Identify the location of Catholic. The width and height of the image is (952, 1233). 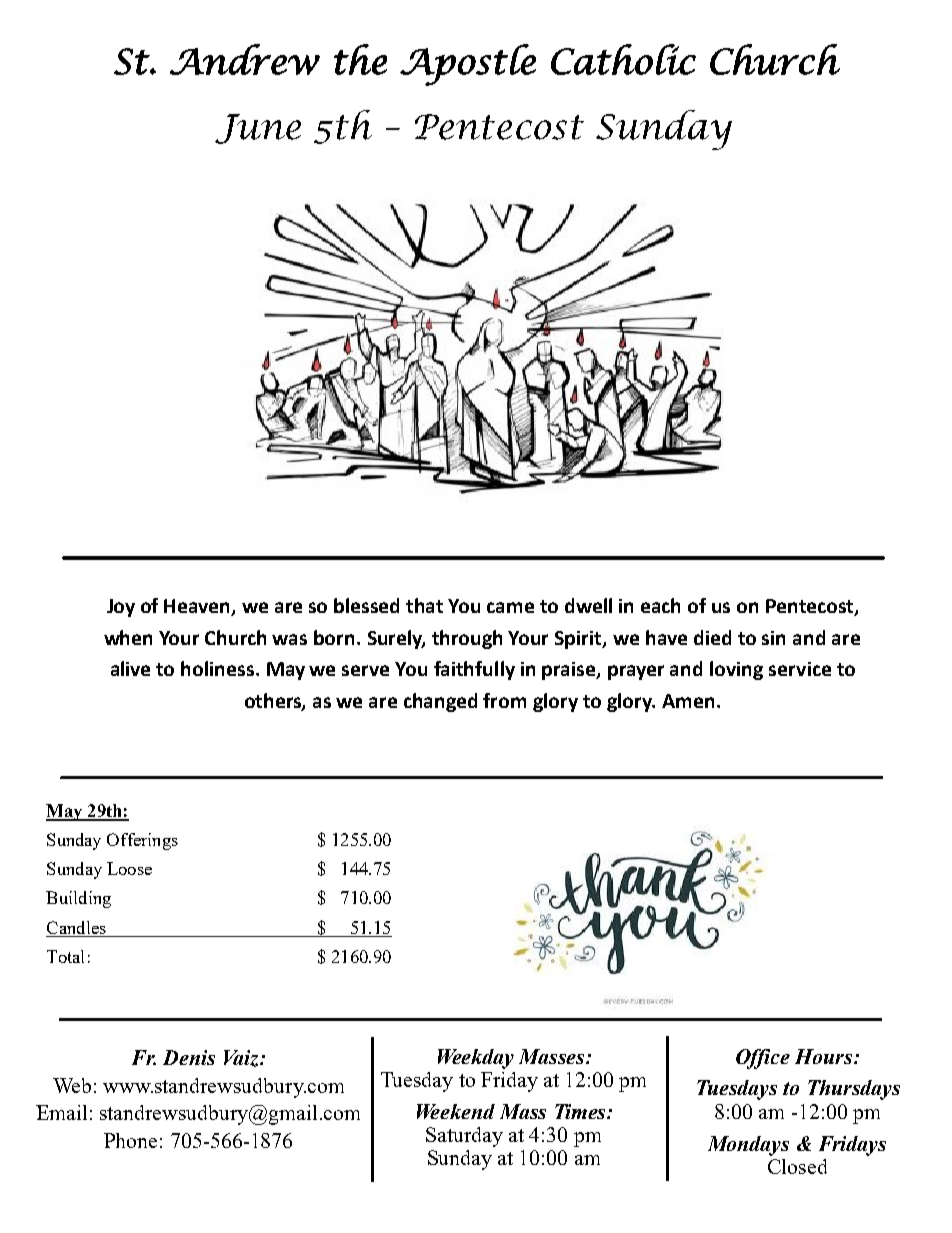
(623, 59).
